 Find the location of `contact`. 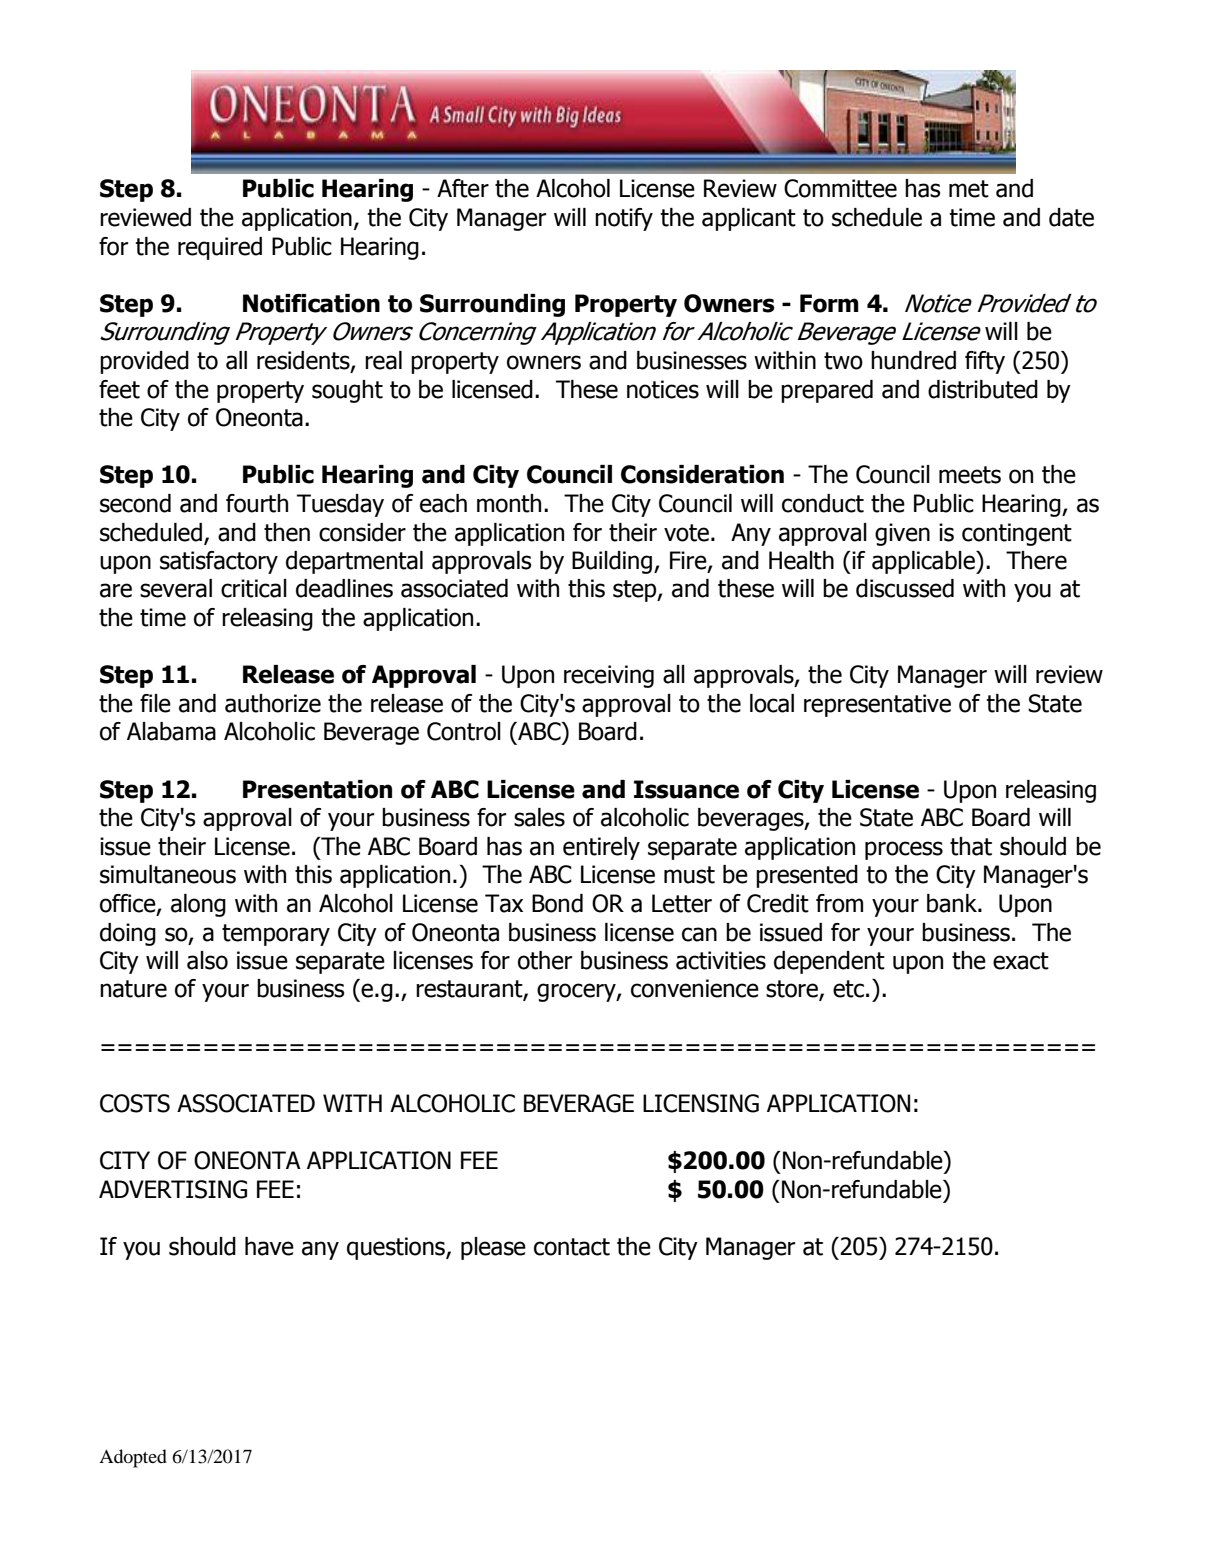

contact is located at coordinates (572, 1247).
